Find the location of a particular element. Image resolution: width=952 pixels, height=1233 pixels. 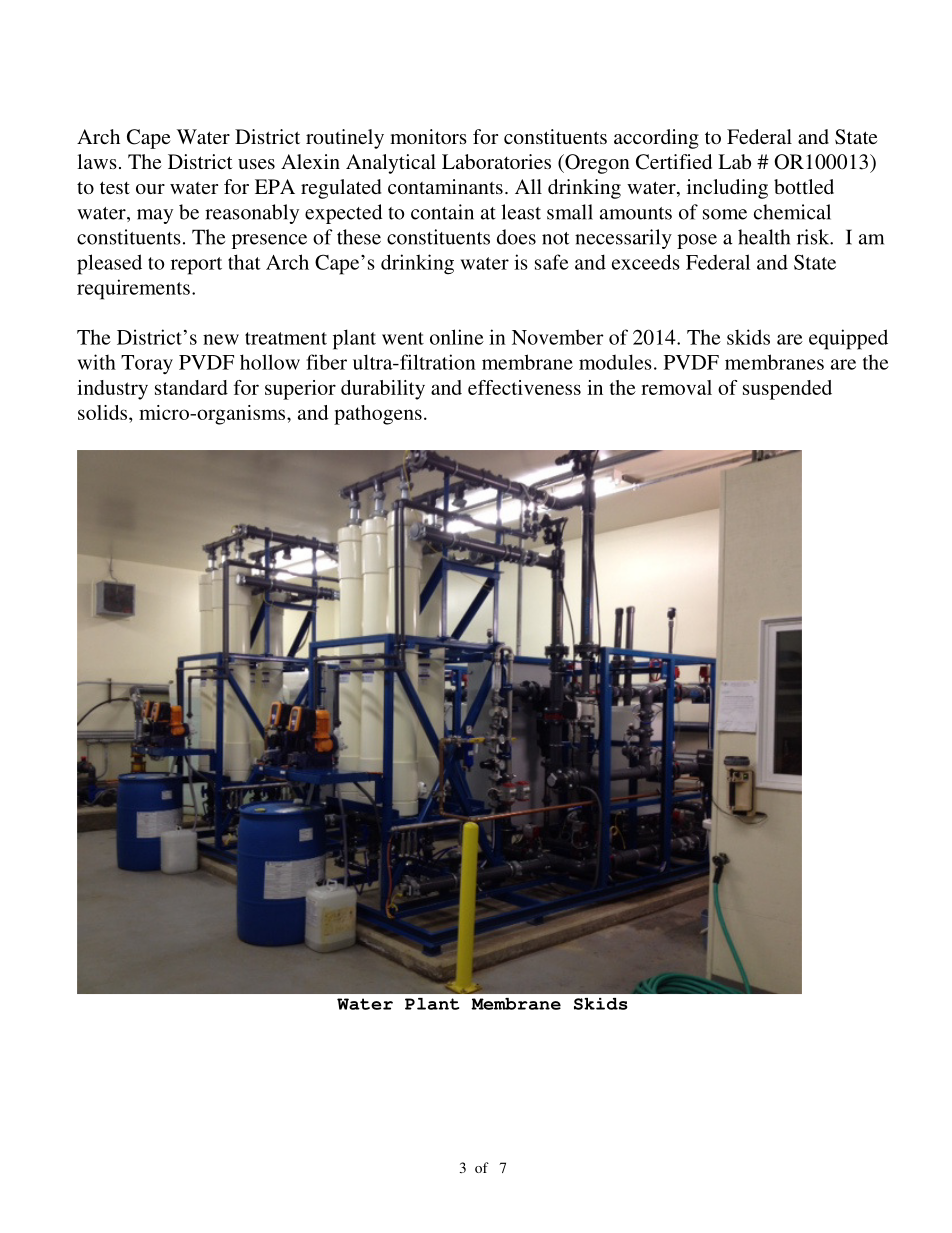

equipped is located at coordinates (848, 339).
